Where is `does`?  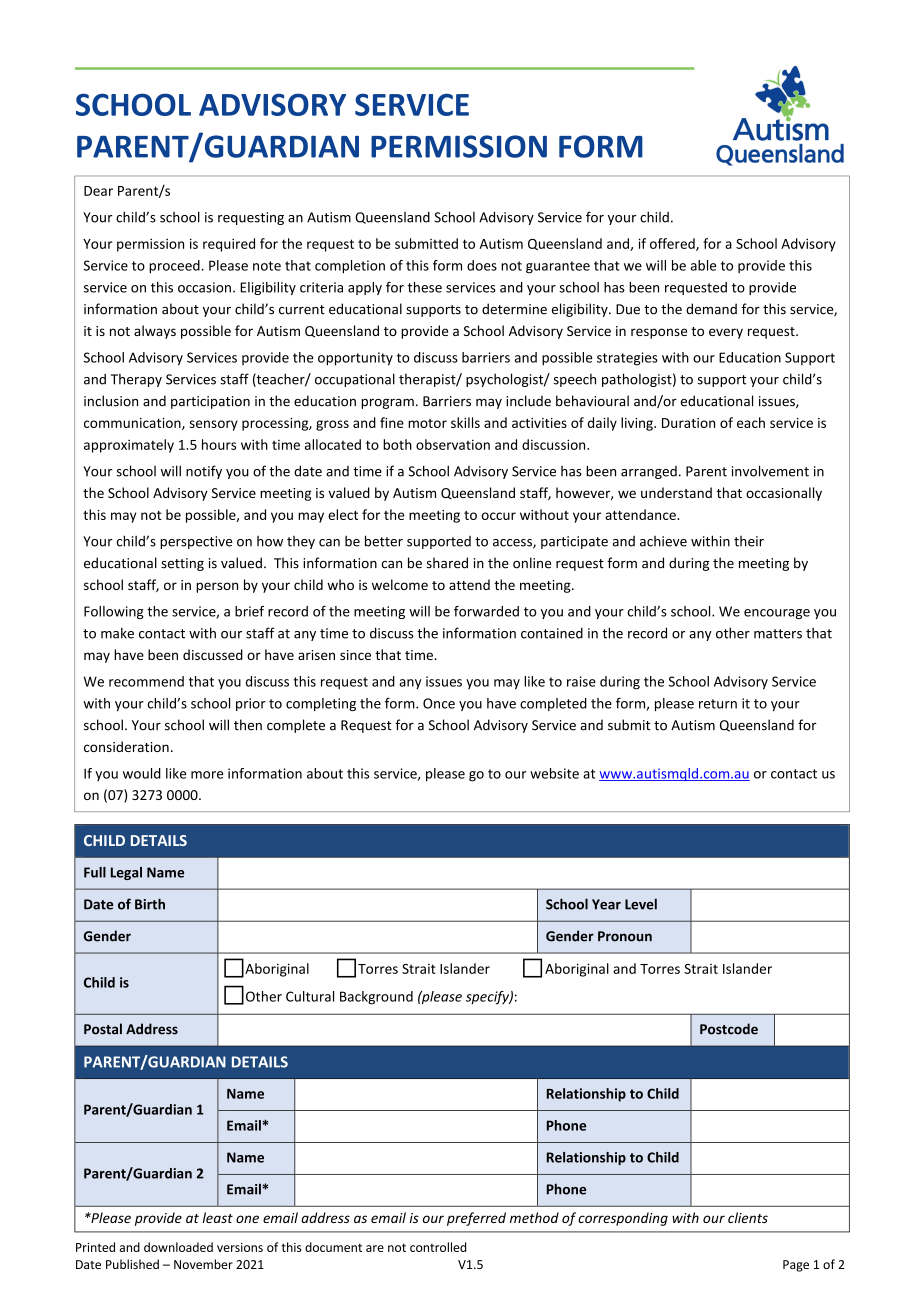
does is located at coordinates (482, 265).
